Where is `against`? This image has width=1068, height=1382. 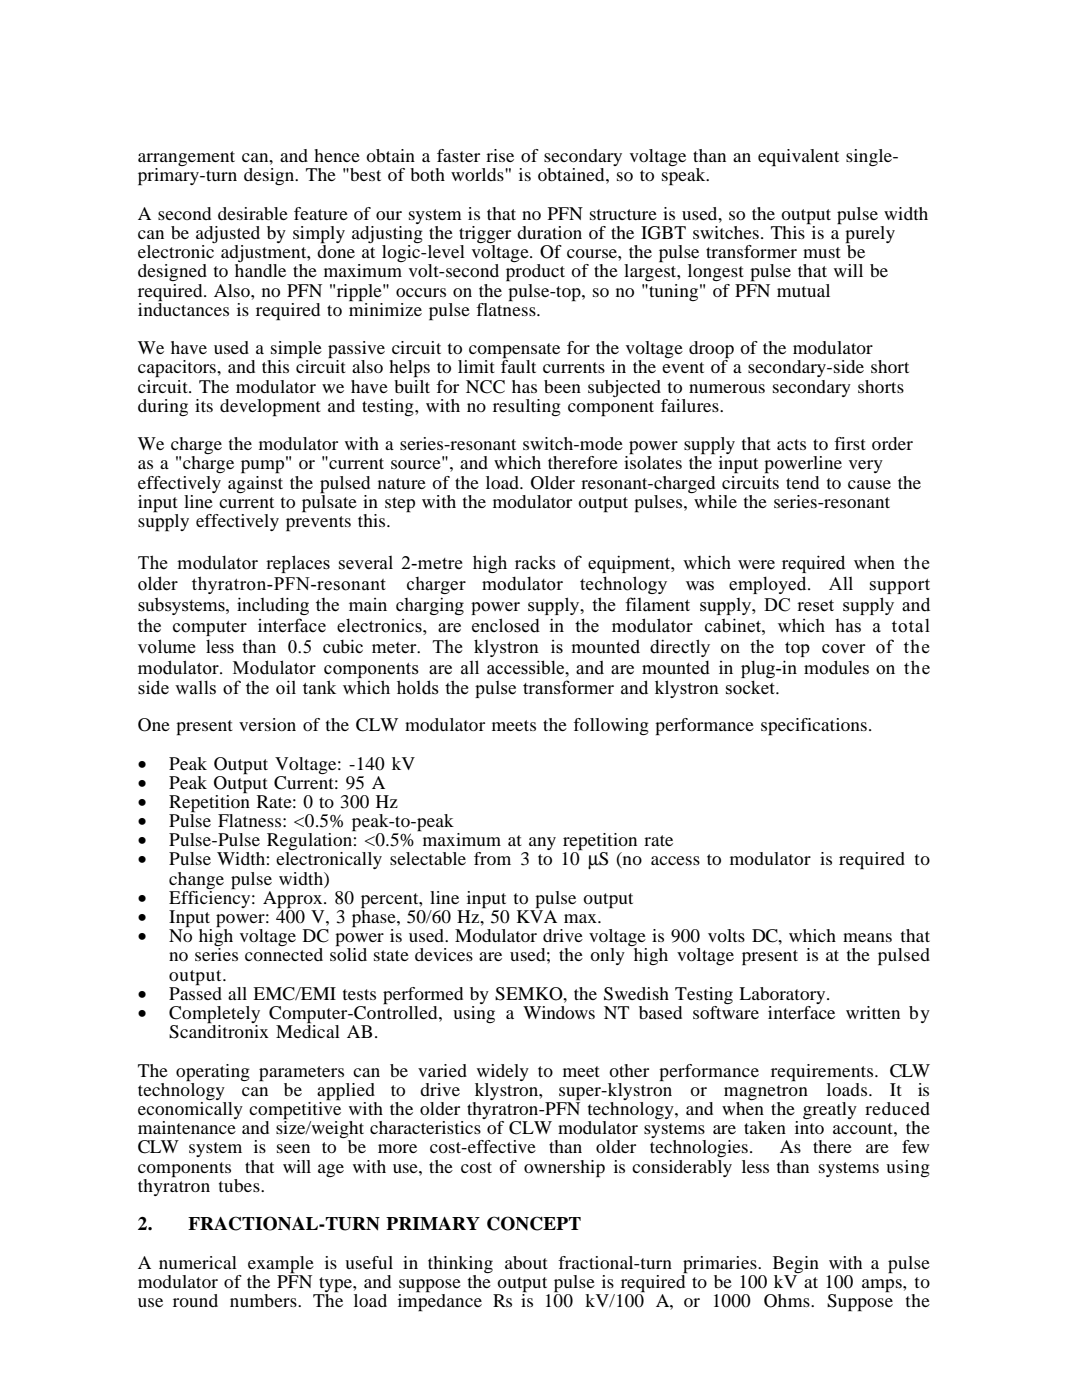 against is located at coordinates (255, 483).
